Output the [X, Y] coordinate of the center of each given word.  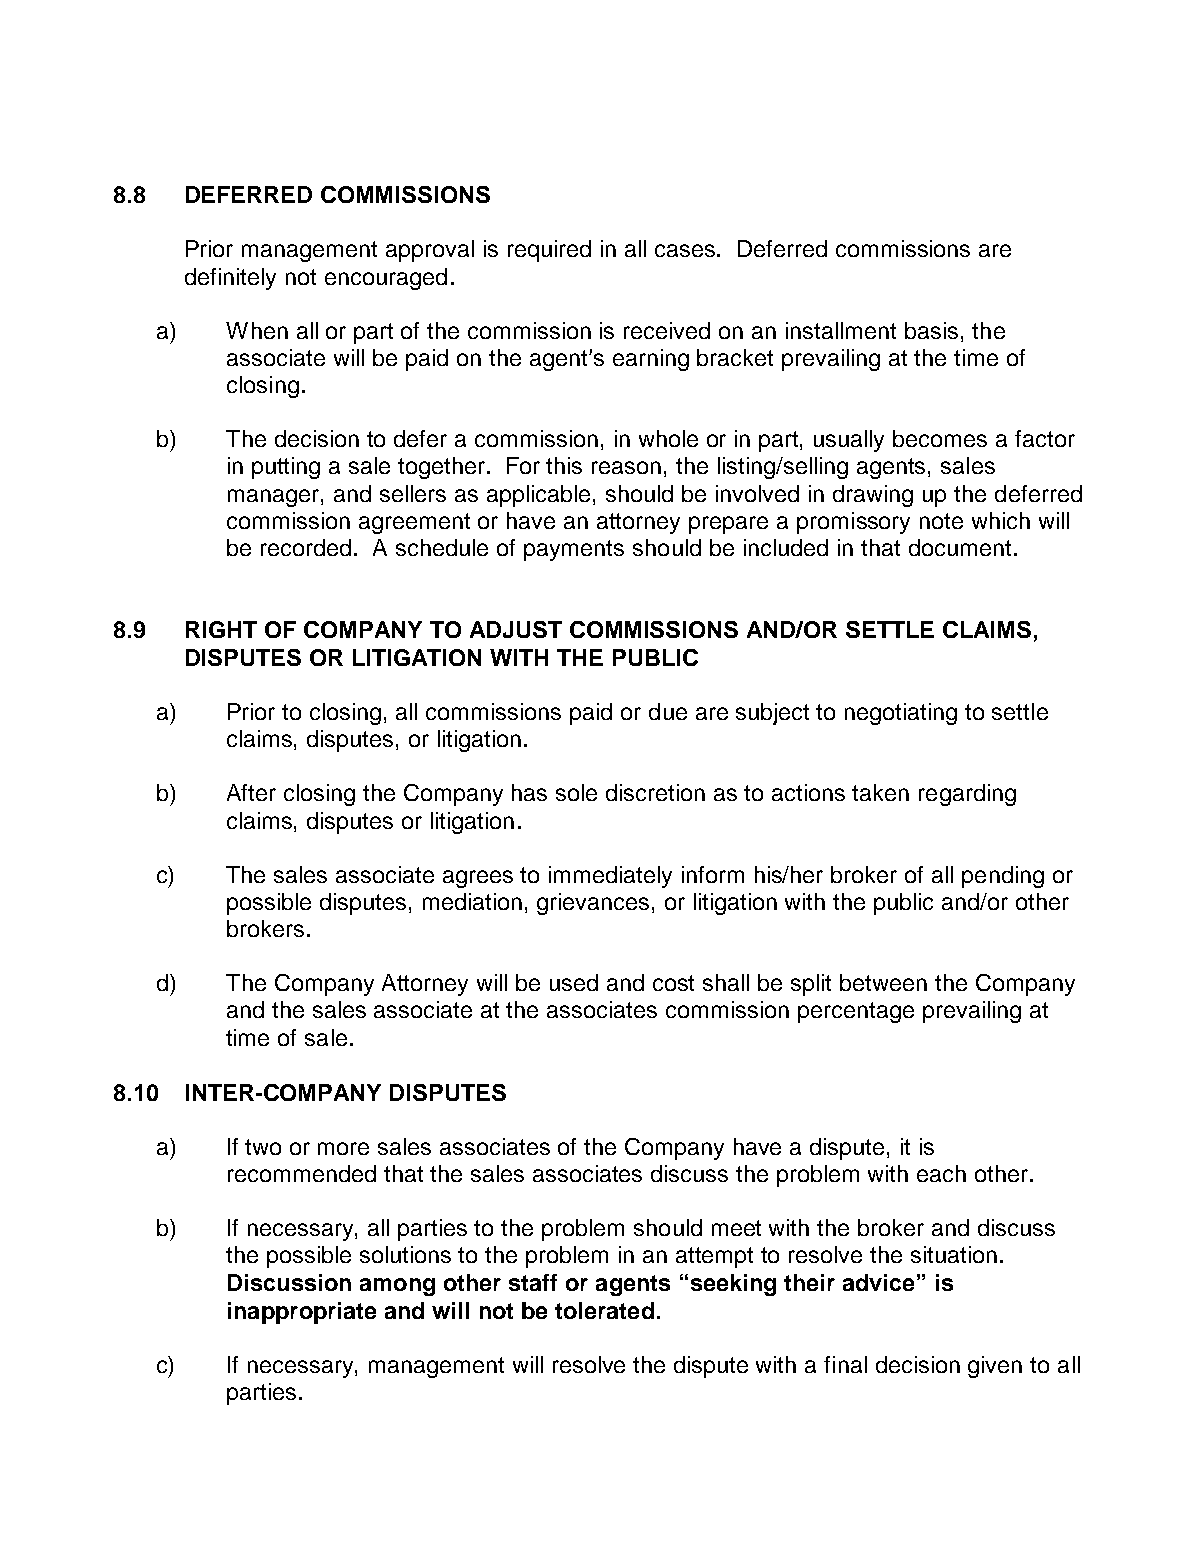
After [251, 792]
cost [673, 983]
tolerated [604, 1310]
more [343, 1148]
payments [574, 550]
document [960, 547]
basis [931, 330]
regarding [967, 795]
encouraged [386, 279]
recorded [306, 547]
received [667, 330]
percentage [856, 1012]
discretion [655, 792]
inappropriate [302, 1313]
